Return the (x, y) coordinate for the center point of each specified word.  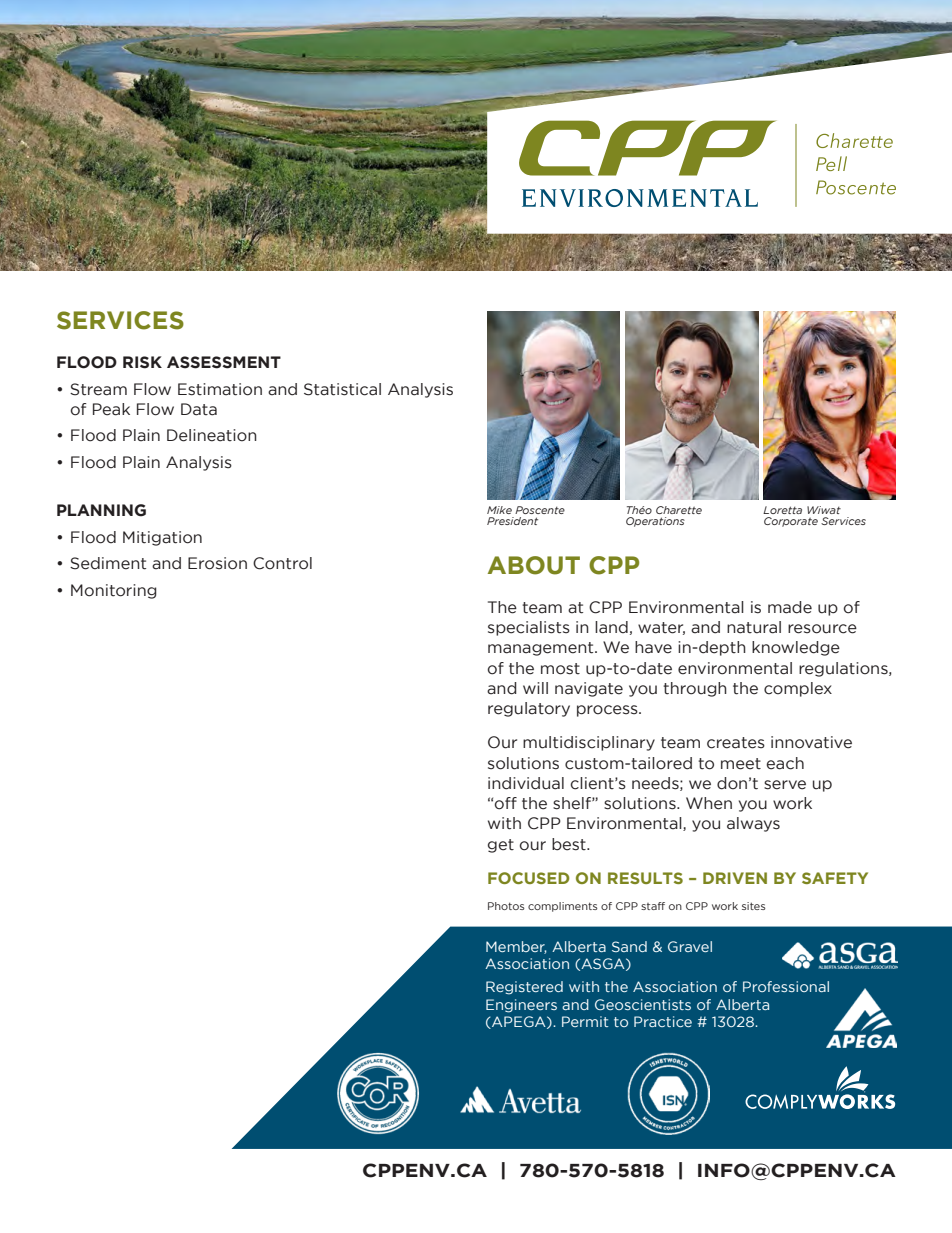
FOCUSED (528, 878)
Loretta (782, 510)
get (501, 846)
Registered (524, 988)
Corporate (791, 522)
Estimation (220, 389)
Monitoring (114, 591)
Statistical (342, 389)
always (753, 824)
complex (798, 689)
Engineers (521, 1006)
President (512, 521)
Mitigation (162, 538)
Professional (786, 986)
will (535, 688)
